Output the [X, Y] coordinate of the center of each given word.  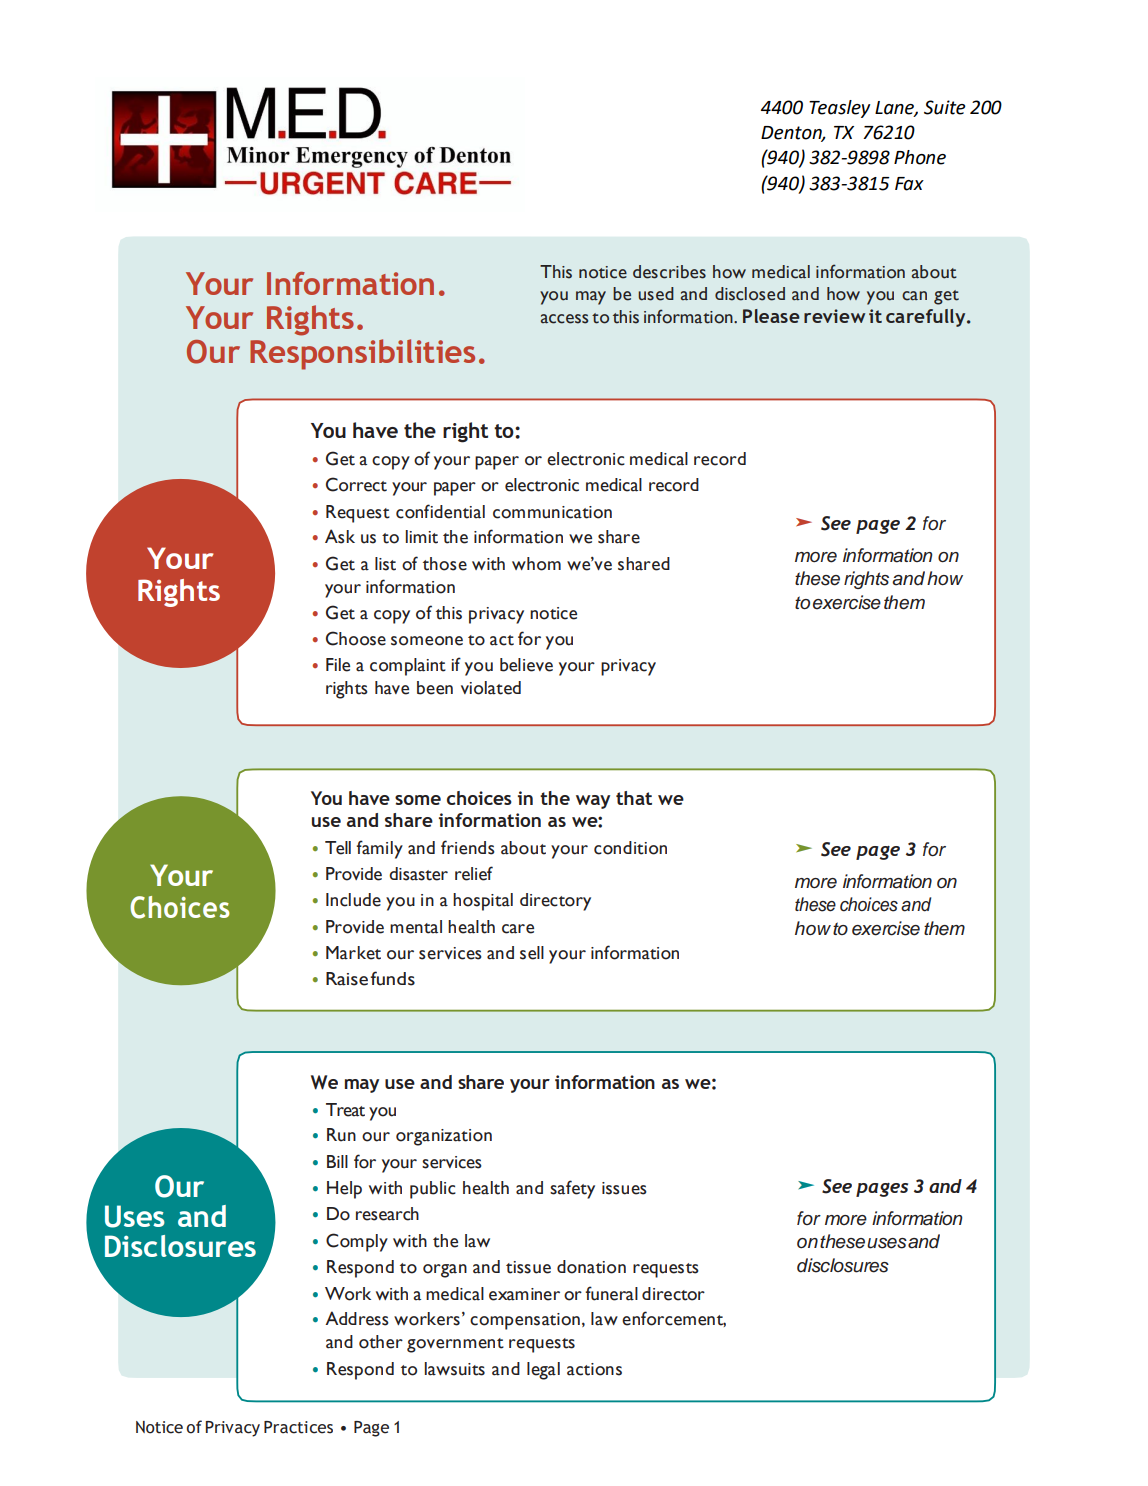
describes [669, 272]
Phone [920, 157]
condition [630, 848]
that [634, 798]
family [379, 849]
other [381, 1342]
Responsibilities [362, 354]
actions [594, 1369]
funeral [611, 1293]
